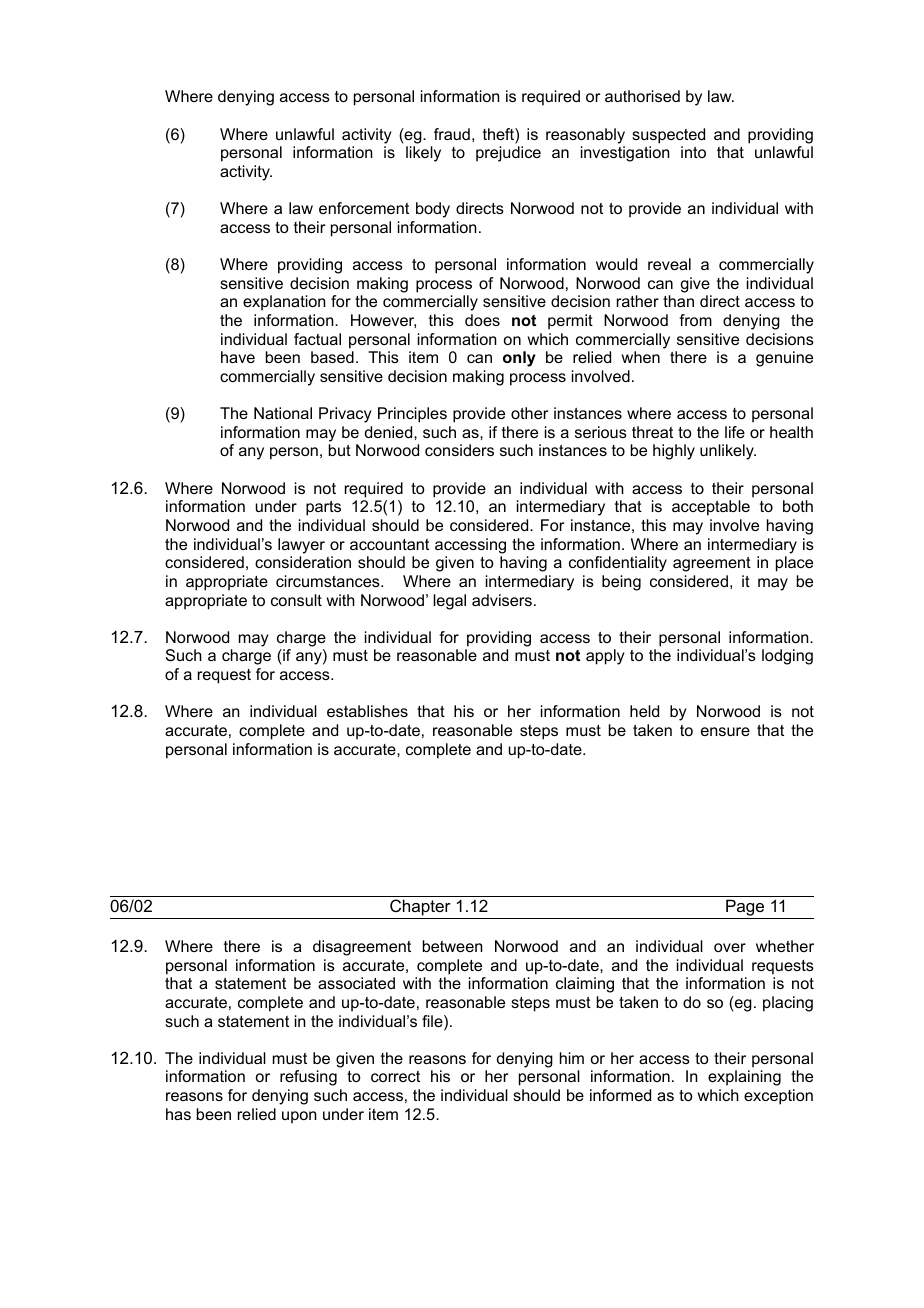 The width and height of the screenshot is (924, 1308). I want to click on into, so click(693, 152).
